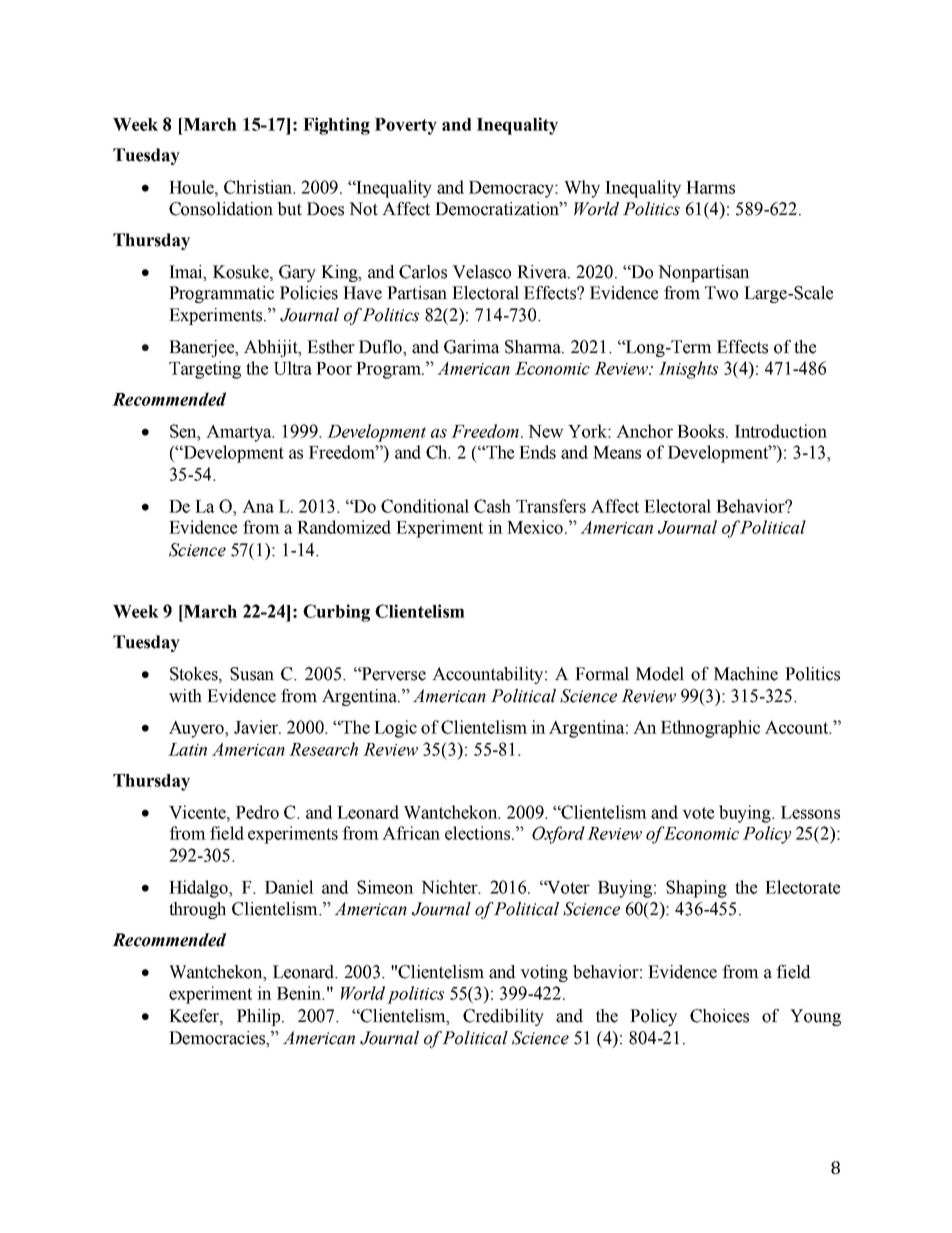 This screenshot has width=952, height=1233. What do you see at coordinates (257, 812) in the screenshot?
I see `Pedro` at bounding box center [257, 812].
